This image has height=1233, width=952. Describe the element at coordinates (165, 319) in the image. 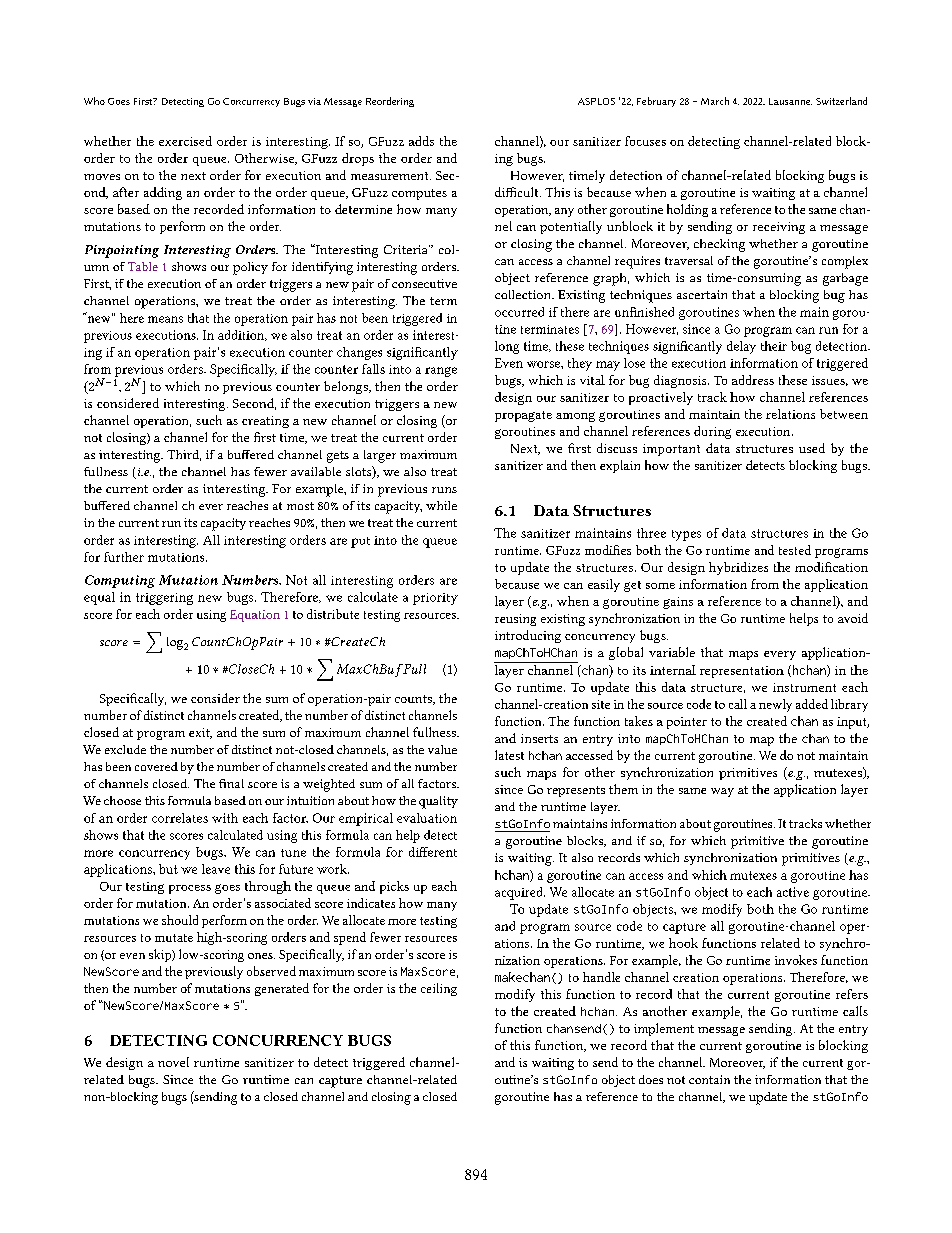

I see `means` at that location.
